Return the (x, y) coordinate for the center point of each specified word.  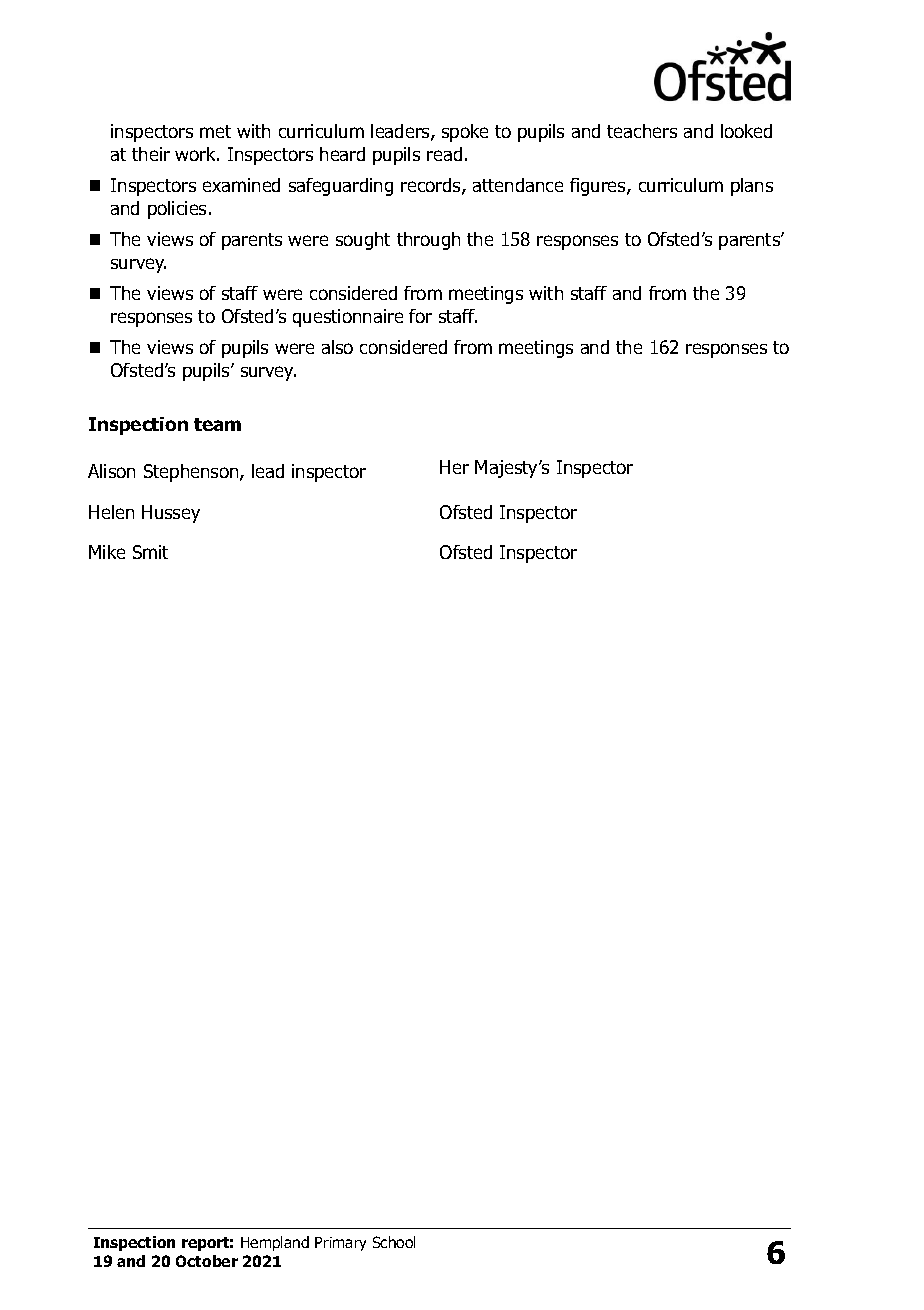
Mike (107, 552)
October (207, 1261)
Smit (150, 552)
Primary (340, 1244)
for (420, 316)
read (444, 154)
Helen (111, 512)
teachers (642, 131)
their (151, 154)
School (394, 1242)
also (337, 347)
